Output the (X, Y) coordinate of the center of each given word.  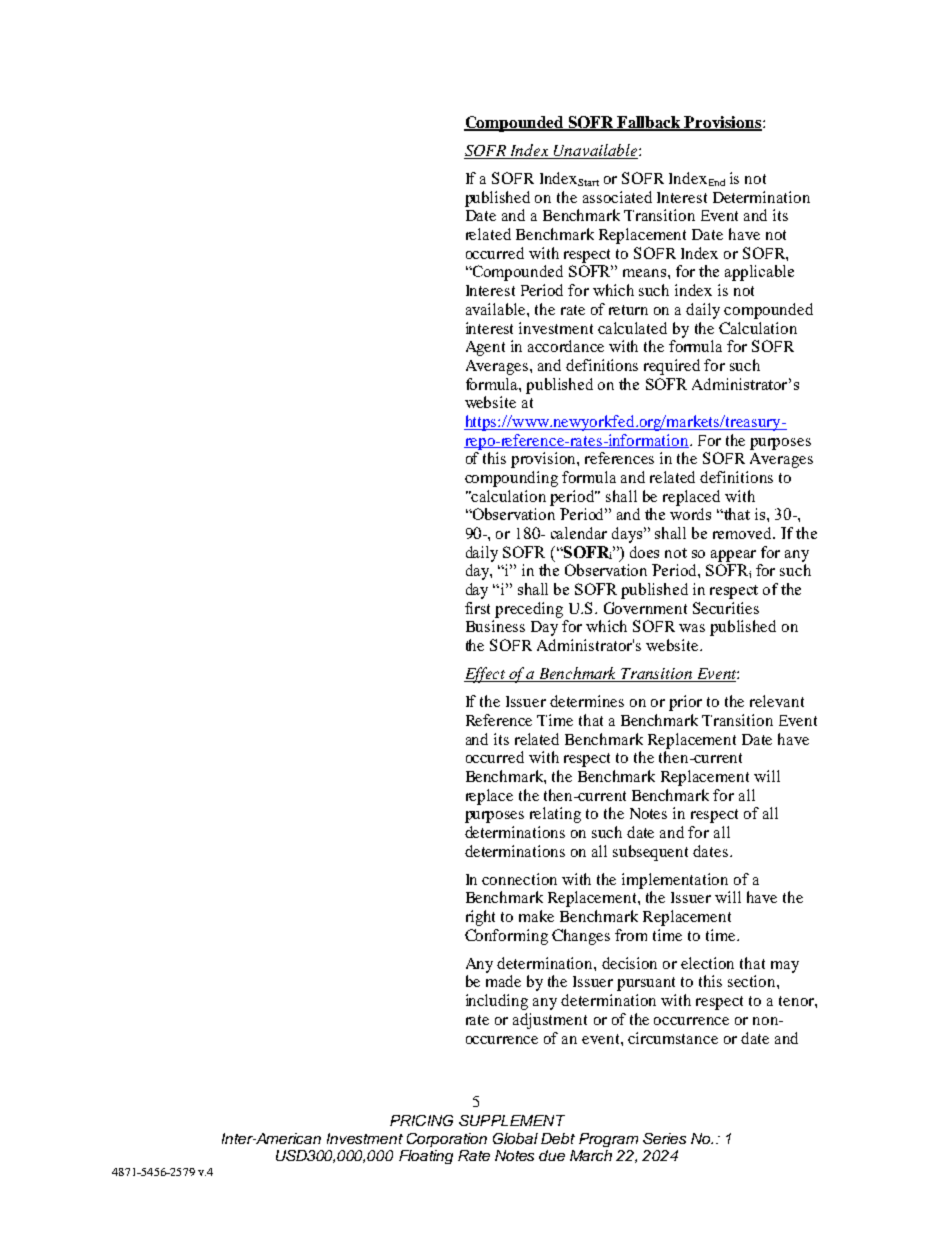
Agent (485, 348)
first (477, 608)
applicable (759, 273)
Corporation (447, 1140)
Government (645, 608)
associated (617, 197)
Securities (726, 608)
